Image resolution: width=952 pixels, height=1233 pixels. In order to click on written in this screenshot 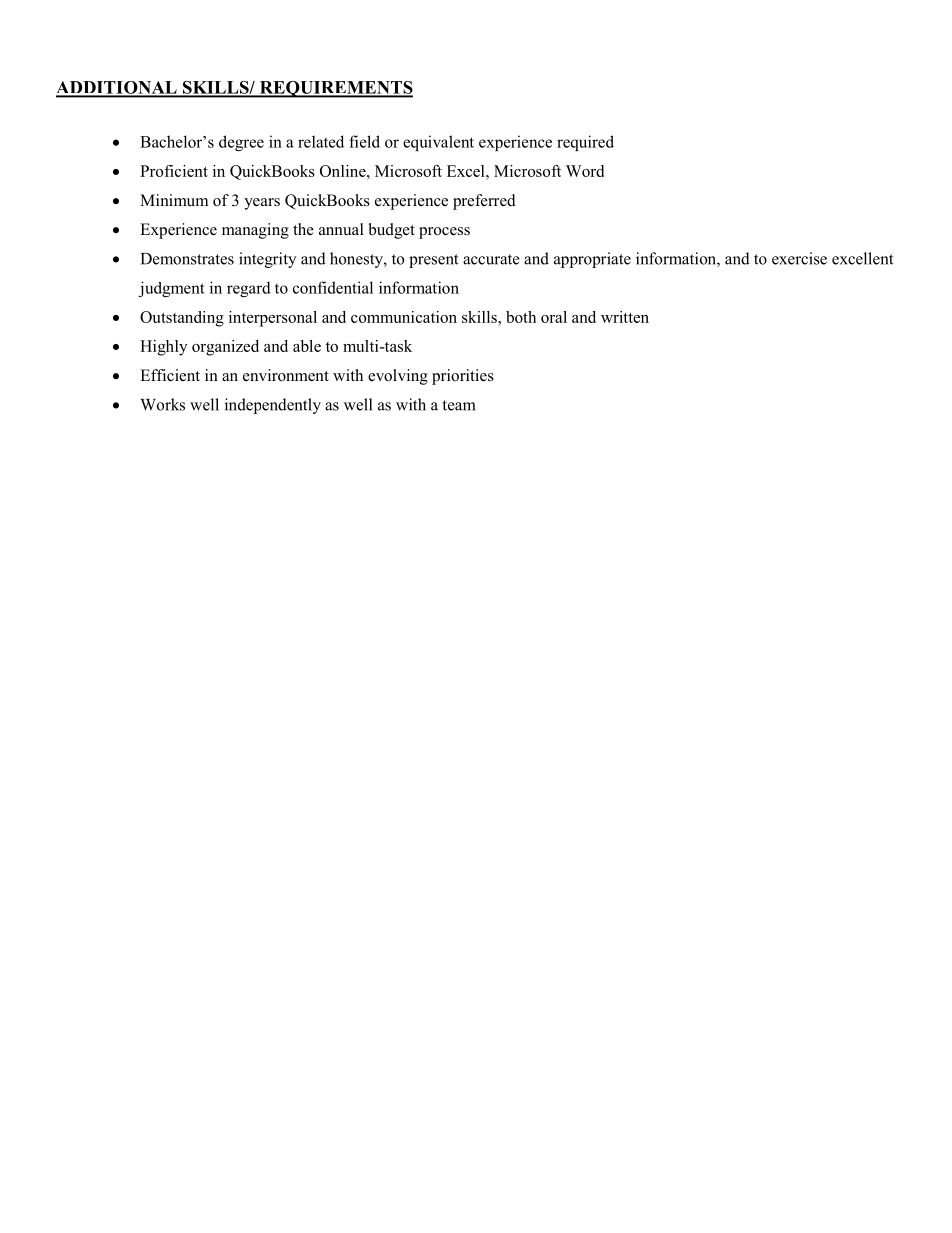, I will do `click(625, 317)`.
